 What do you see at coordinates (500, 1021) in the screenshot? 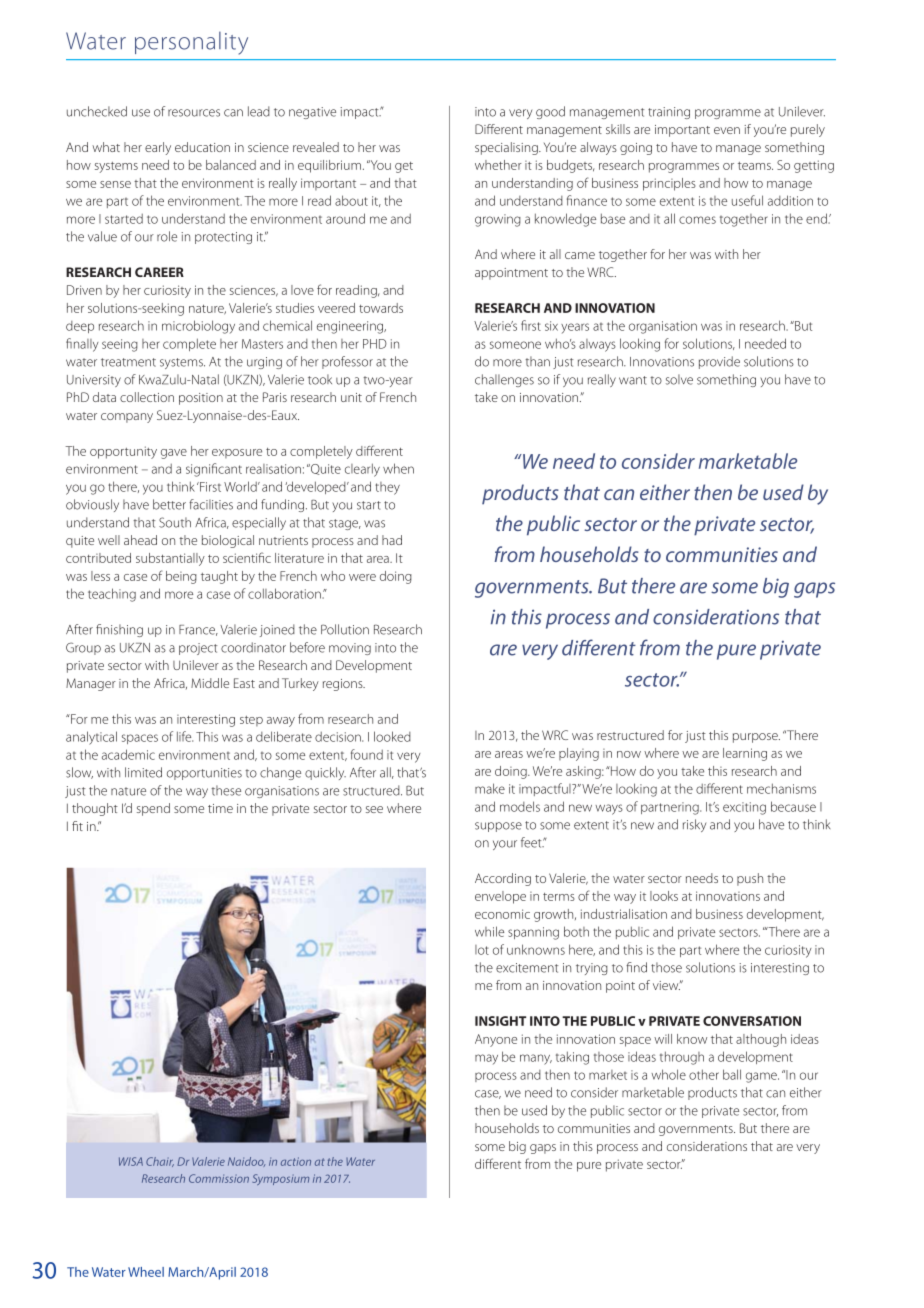
I see `INSIGHT` at bounding box center [500, 1021].
